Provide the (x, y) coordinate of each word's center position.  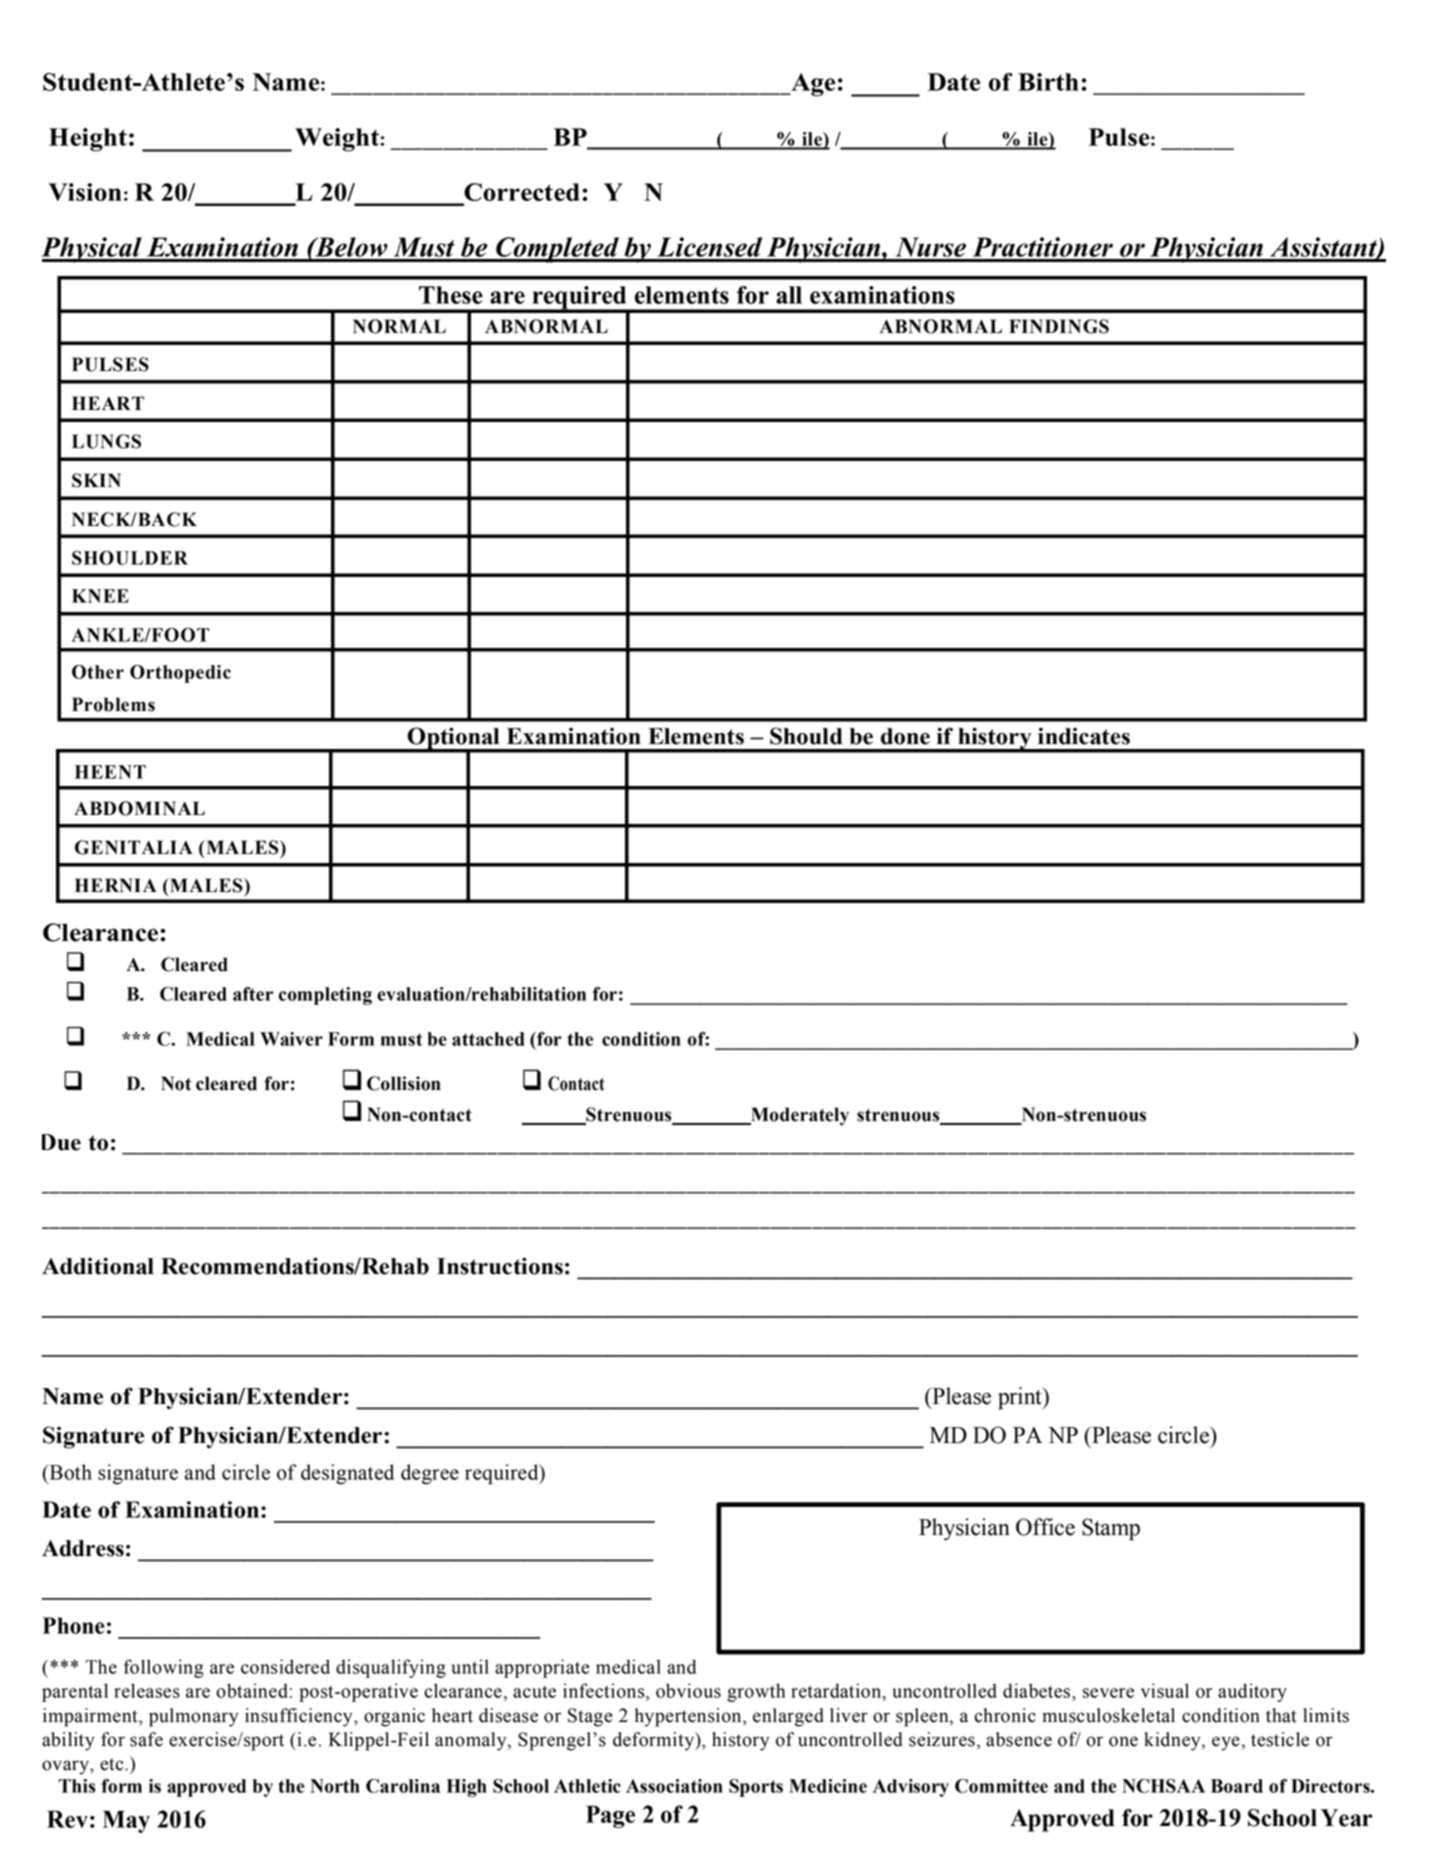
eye (1226, 1743)
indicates (1084, 736)
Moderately (799, 1116)
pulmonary (193, 1717)
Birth (1048, 82)
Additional (98, 1266)
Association (674, 1786)
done (905, 736)
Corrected (521, 193)
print (1021, 1398)
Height (88, 140)
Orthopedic (180, 674)
